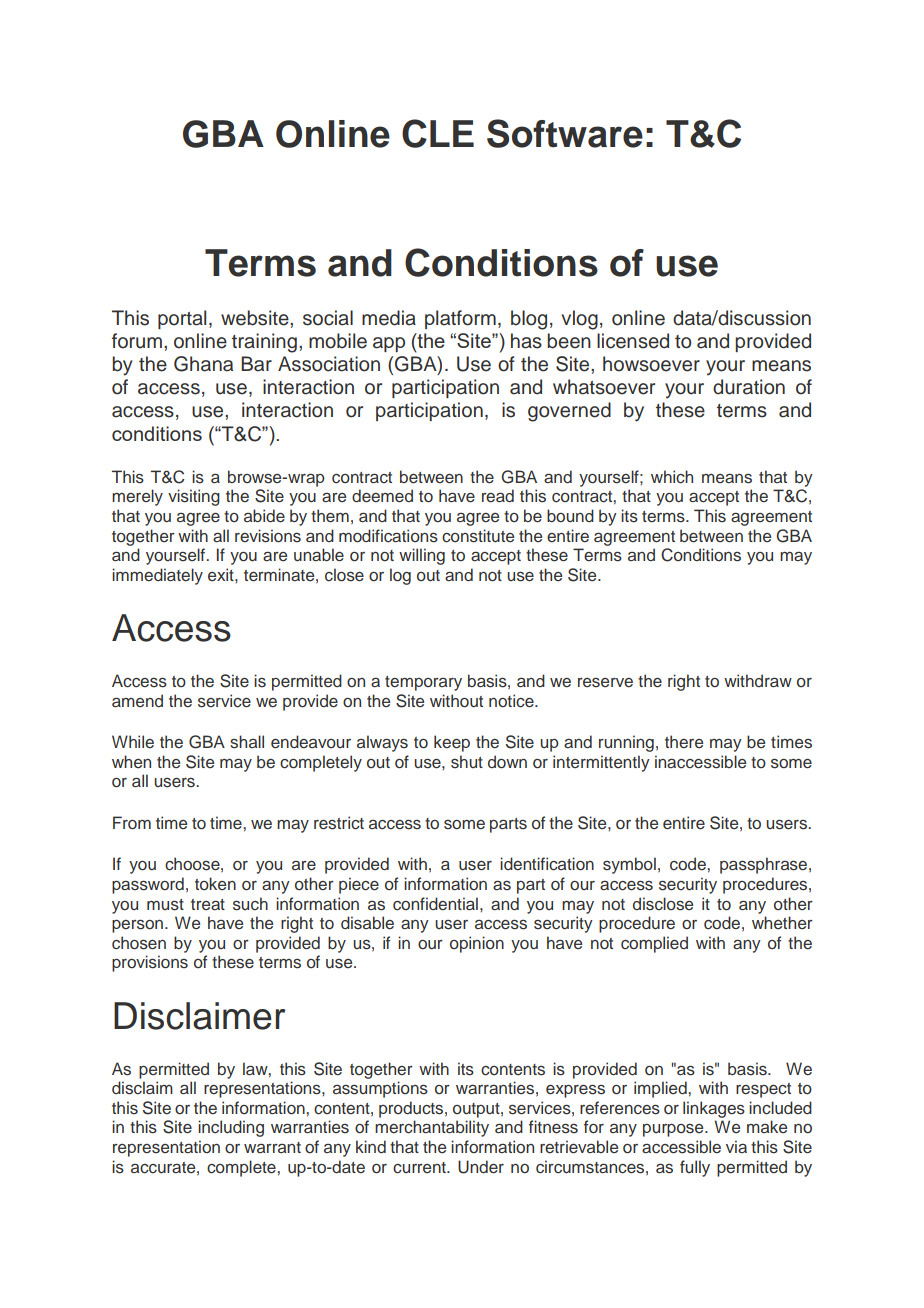  What do you see at coordinates (565, 133) in the document?
I see `Software` at bounding box center [565, 133].
